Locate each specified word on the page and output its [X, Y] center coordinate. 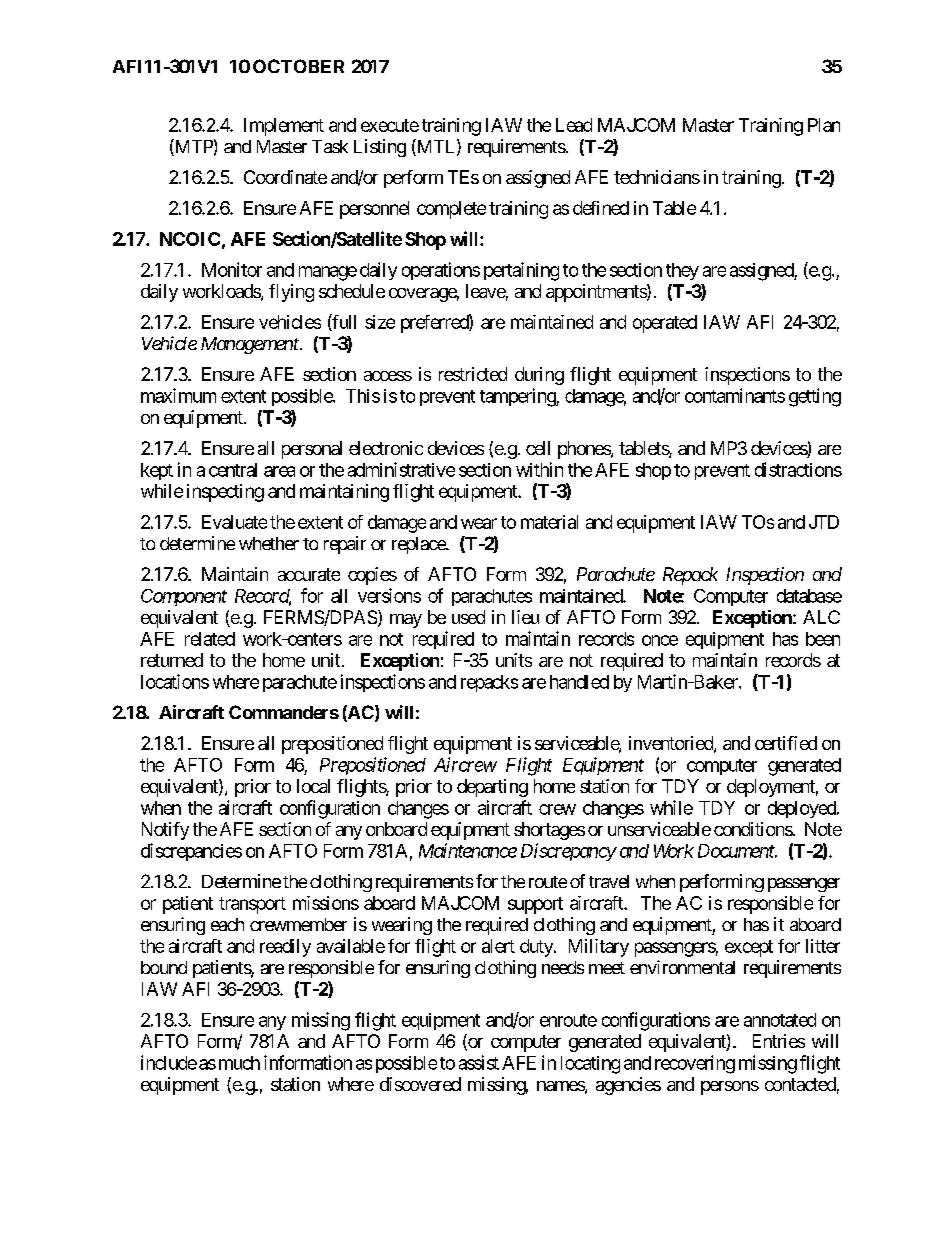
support [535, 905]
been [823, 639]
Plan [824, 125]
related [210, 639]
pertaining [521, 271]
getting [815, 397]
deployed [803, 809]
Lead [574, 125]
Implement [284, 127]
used [468, 617]
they [682, 271]
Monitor [232, 269]
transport [252, 905]
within [539, 469]
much [239, 1063]
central [233, 470]
